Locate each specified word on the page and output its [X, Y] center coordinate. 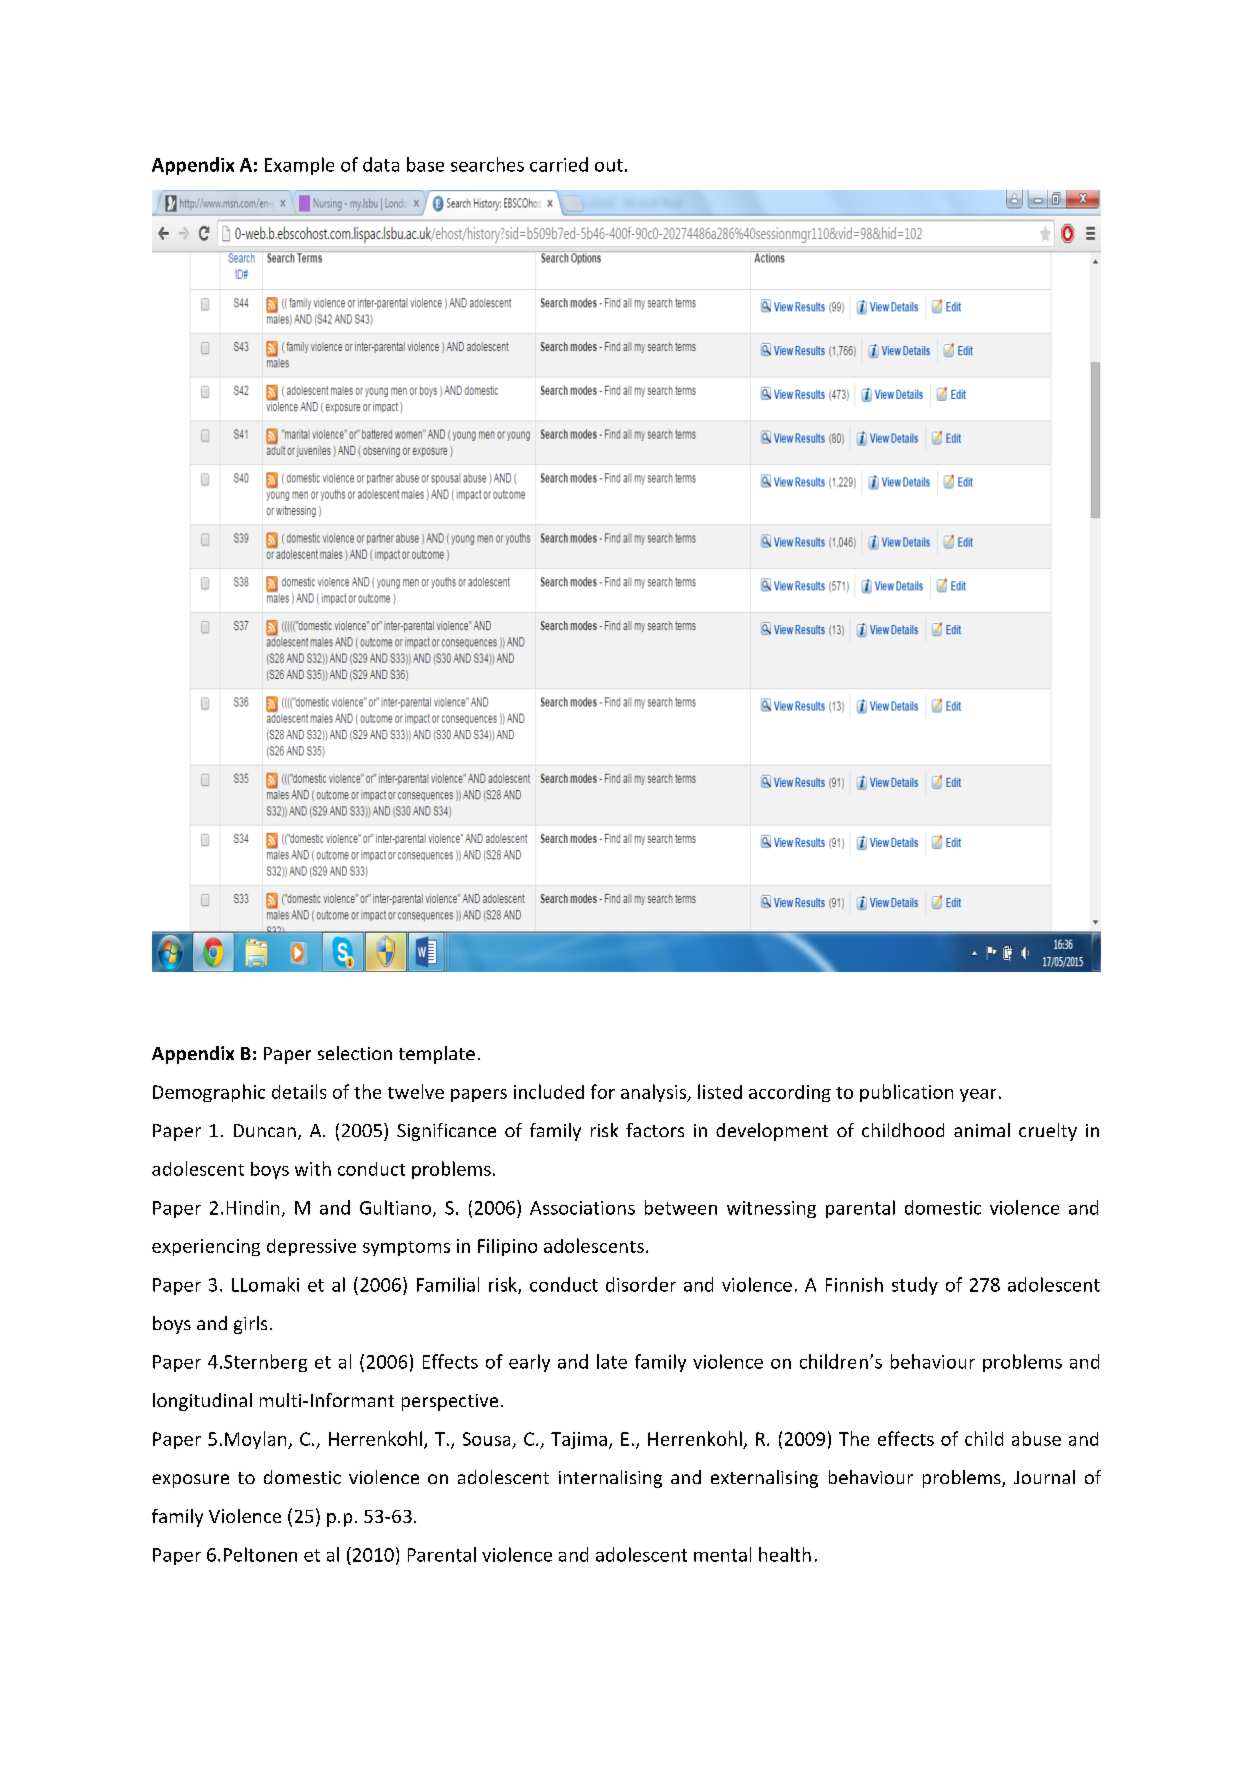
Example [299, 166]
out [609, 165]
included [549, 1091]
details [299, 1091]
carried [559, 164]
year [978, 1095]
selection [355, 1053]
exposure [190, 1481]
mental [722, 1554]
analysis [655, 1093]
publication [906, 1093]
